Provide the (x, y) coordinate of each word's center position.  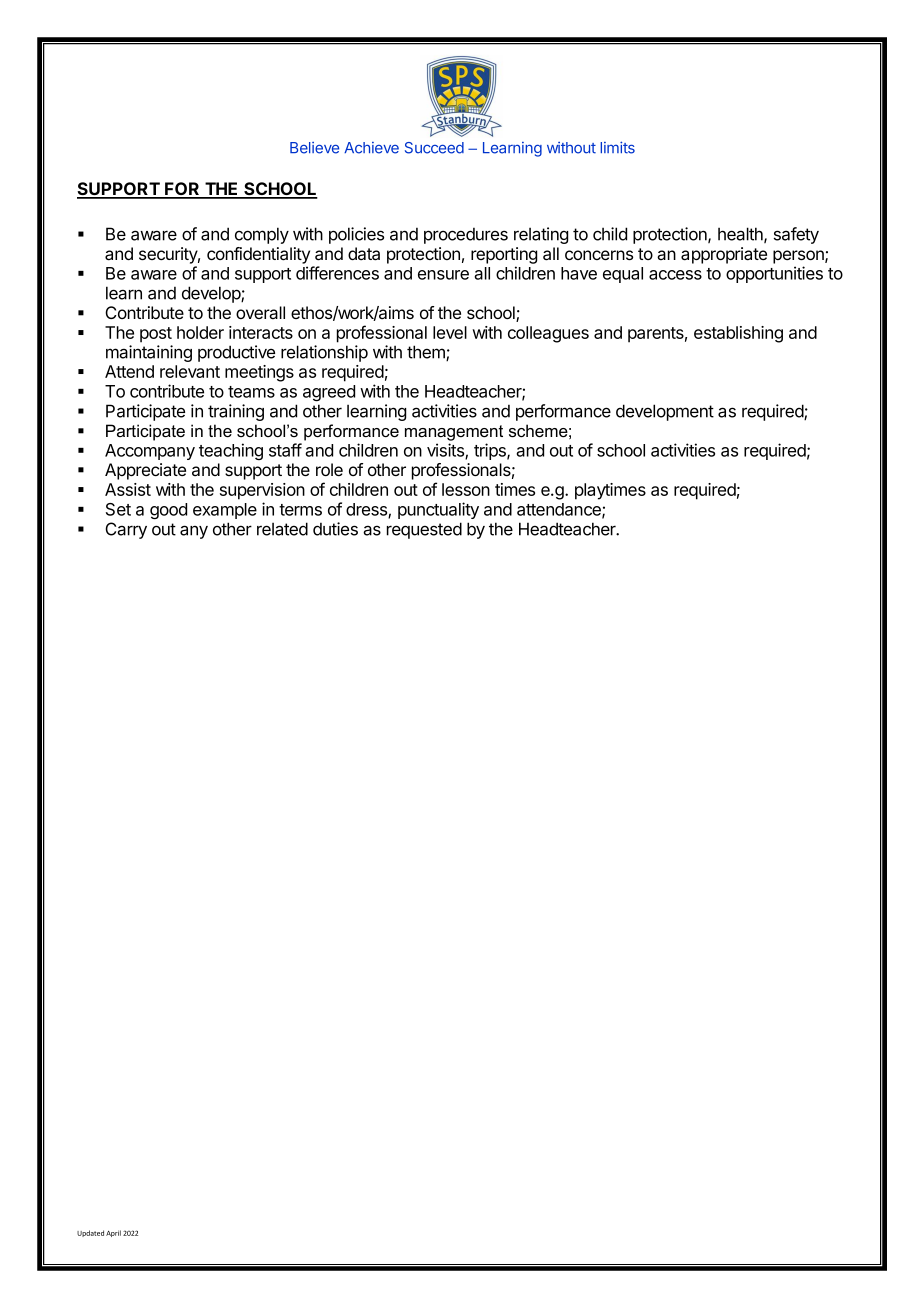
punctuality (438, 510)
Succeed (434, 148)
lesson (466, 489)
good (168, 511)
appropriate (724, 255)
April (113, 1233)
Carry (126, 530)
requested (424, 530)
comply (262, 235)
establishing (738, 334)
